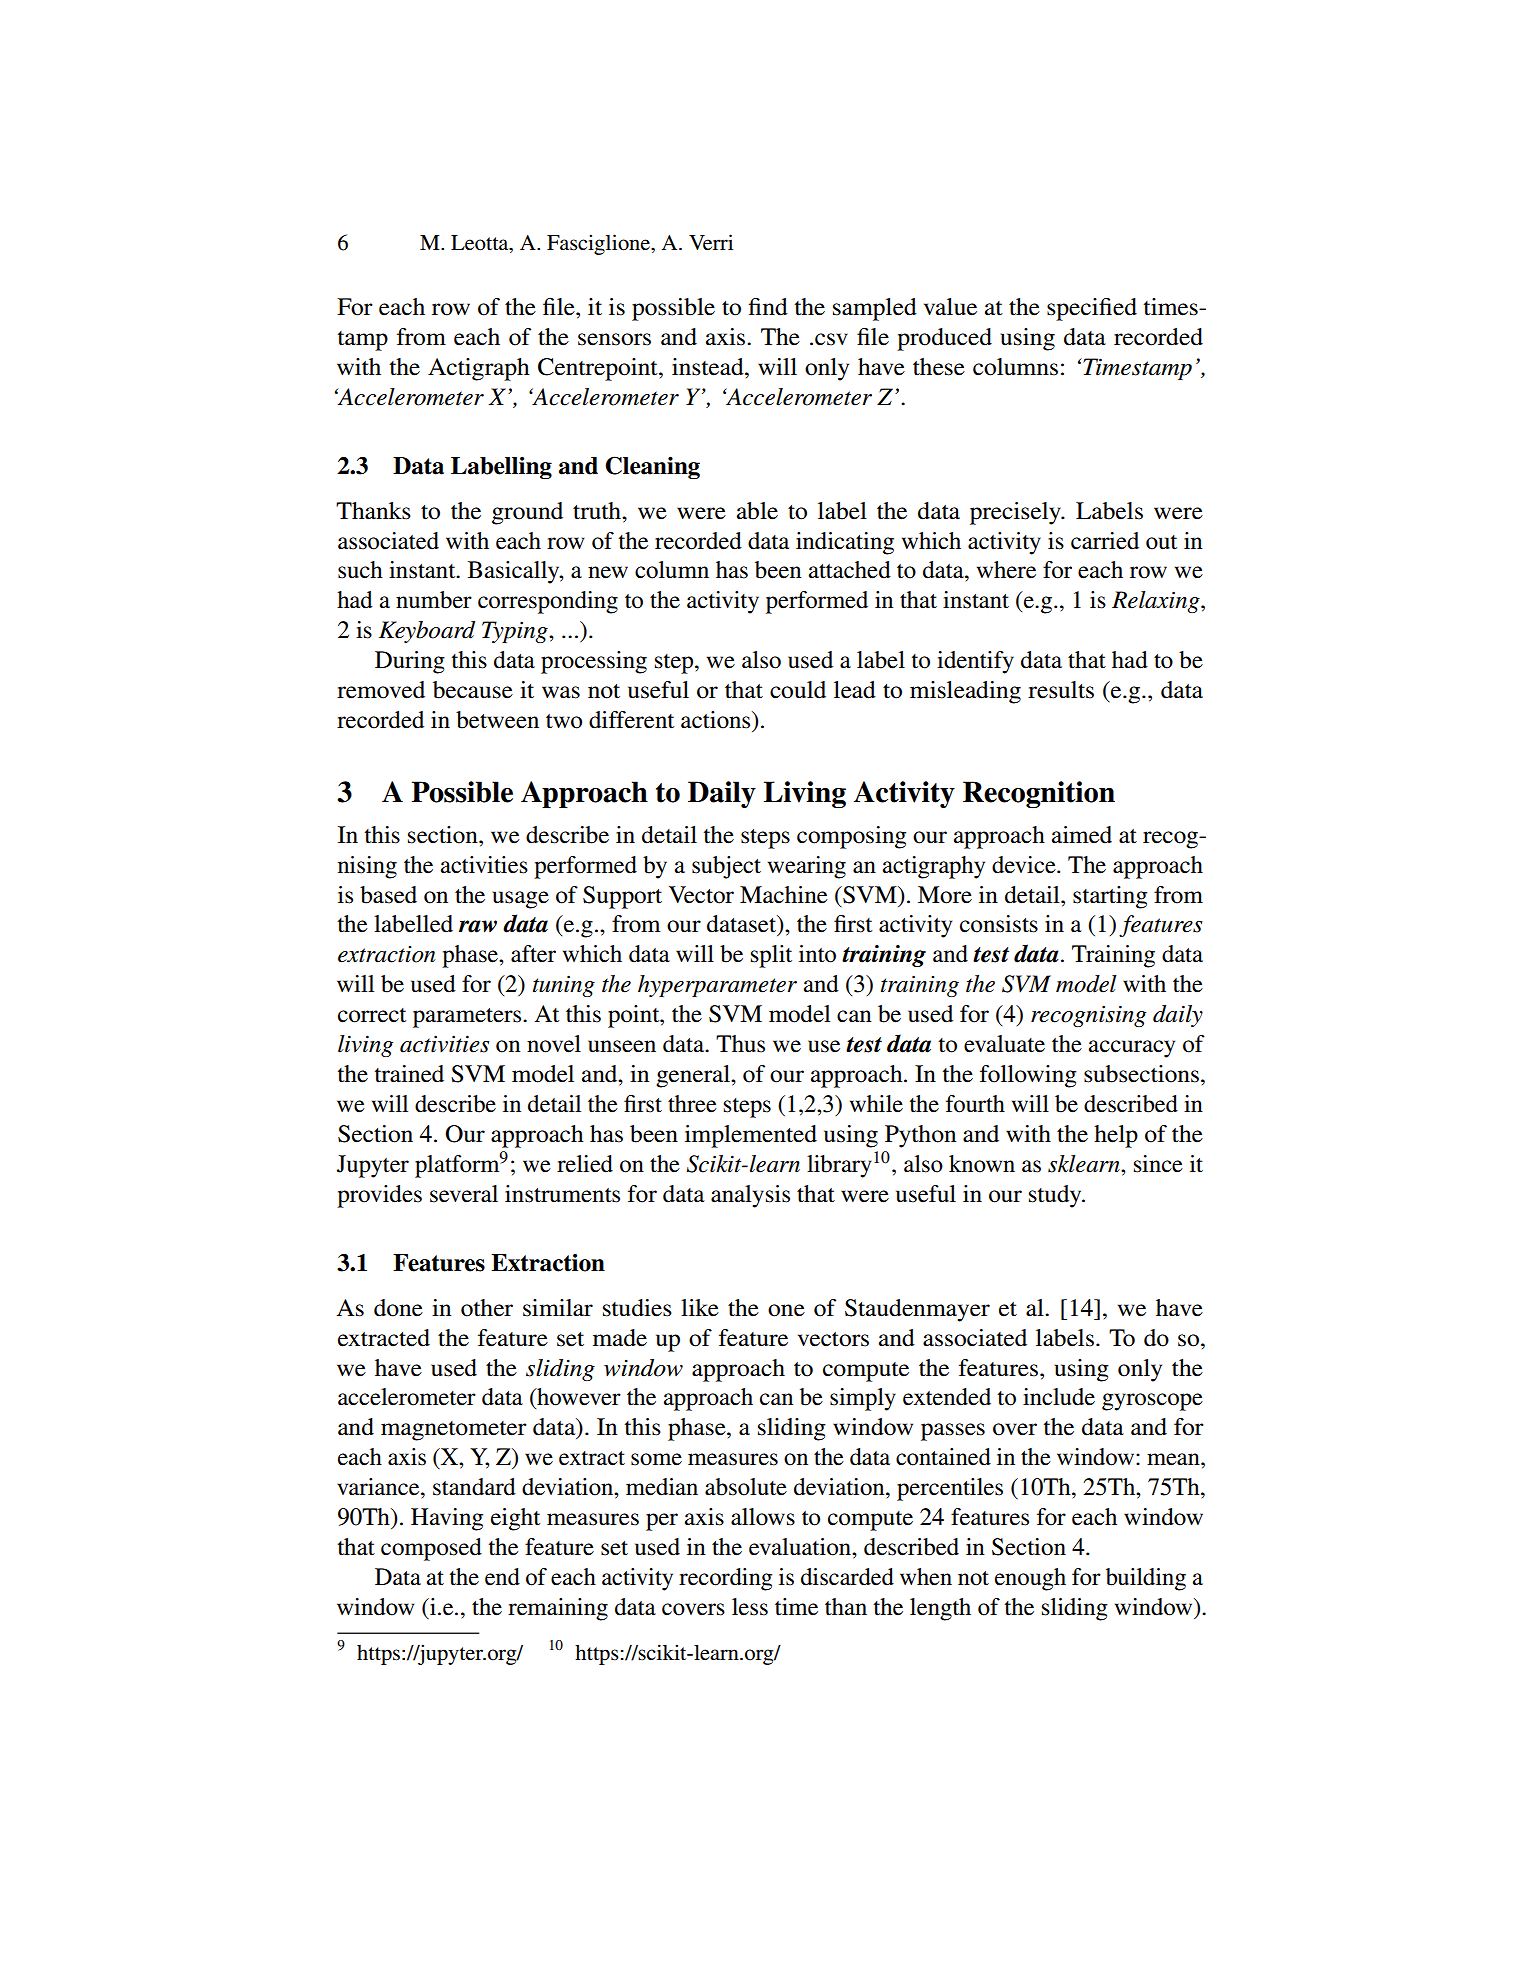 Image resolution: width=1532 pixels, height=1983 pixels. What do you see at coordinates (614, 339) in the image?
I see `sensors` at bounding box center [614, 339].
